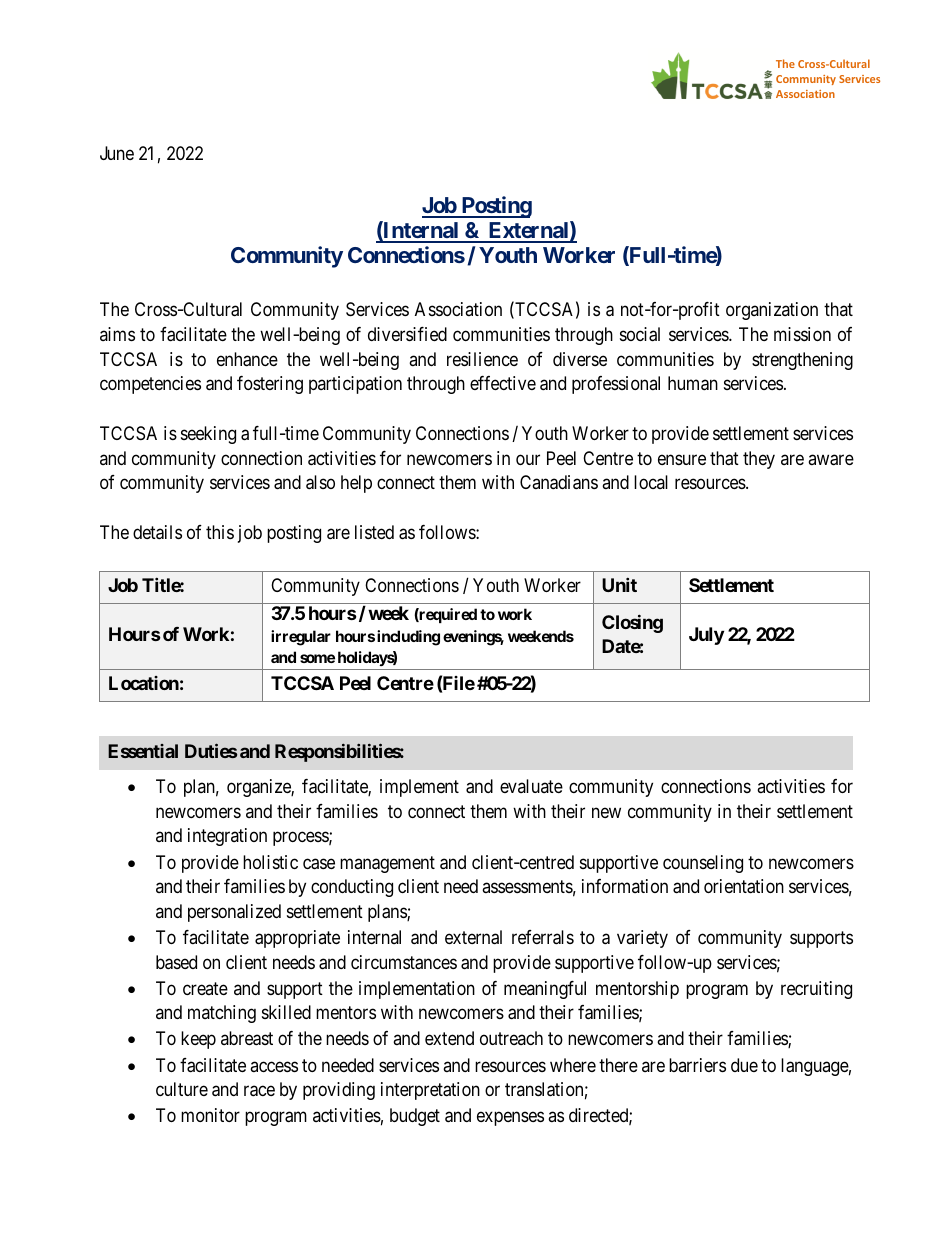  Describe the element at coordinates (220, 532) in the image. I see `this` at that location.
